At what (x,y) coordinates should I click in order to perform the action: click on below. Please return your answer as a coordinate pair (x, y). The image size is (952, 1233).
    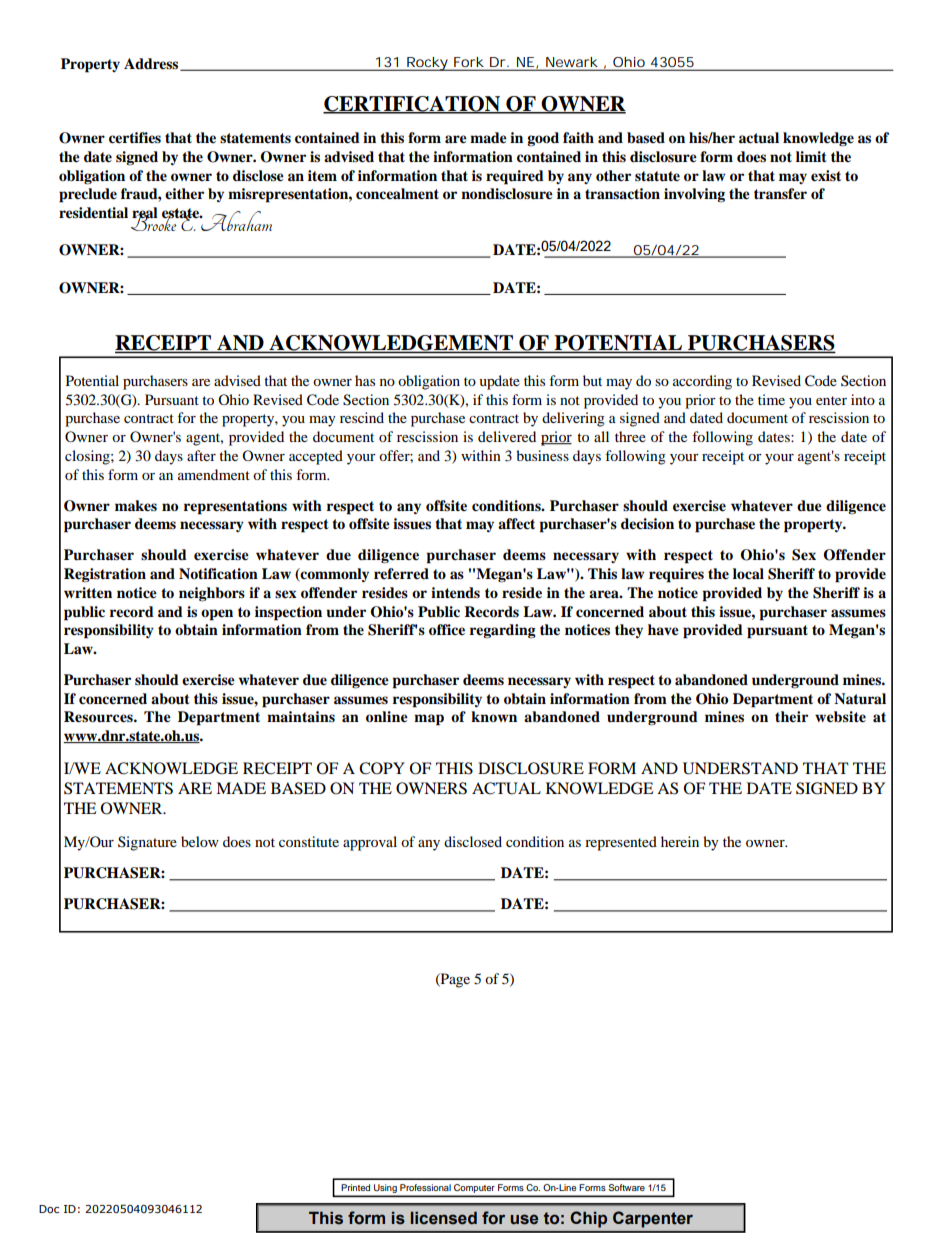
    Looking at the image, I should click on (200, 841).
